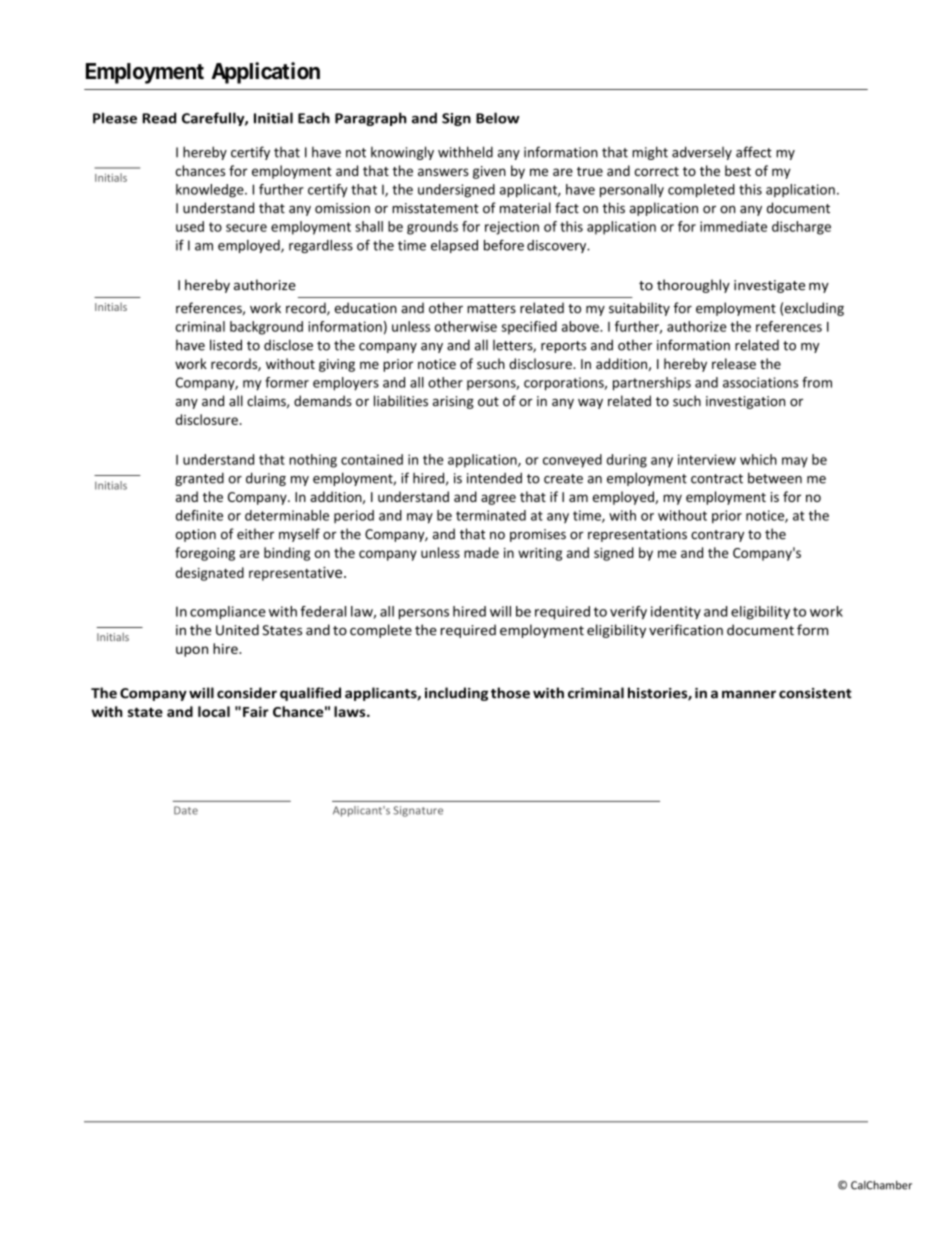  I want to click on Read, so click(159, 118).
